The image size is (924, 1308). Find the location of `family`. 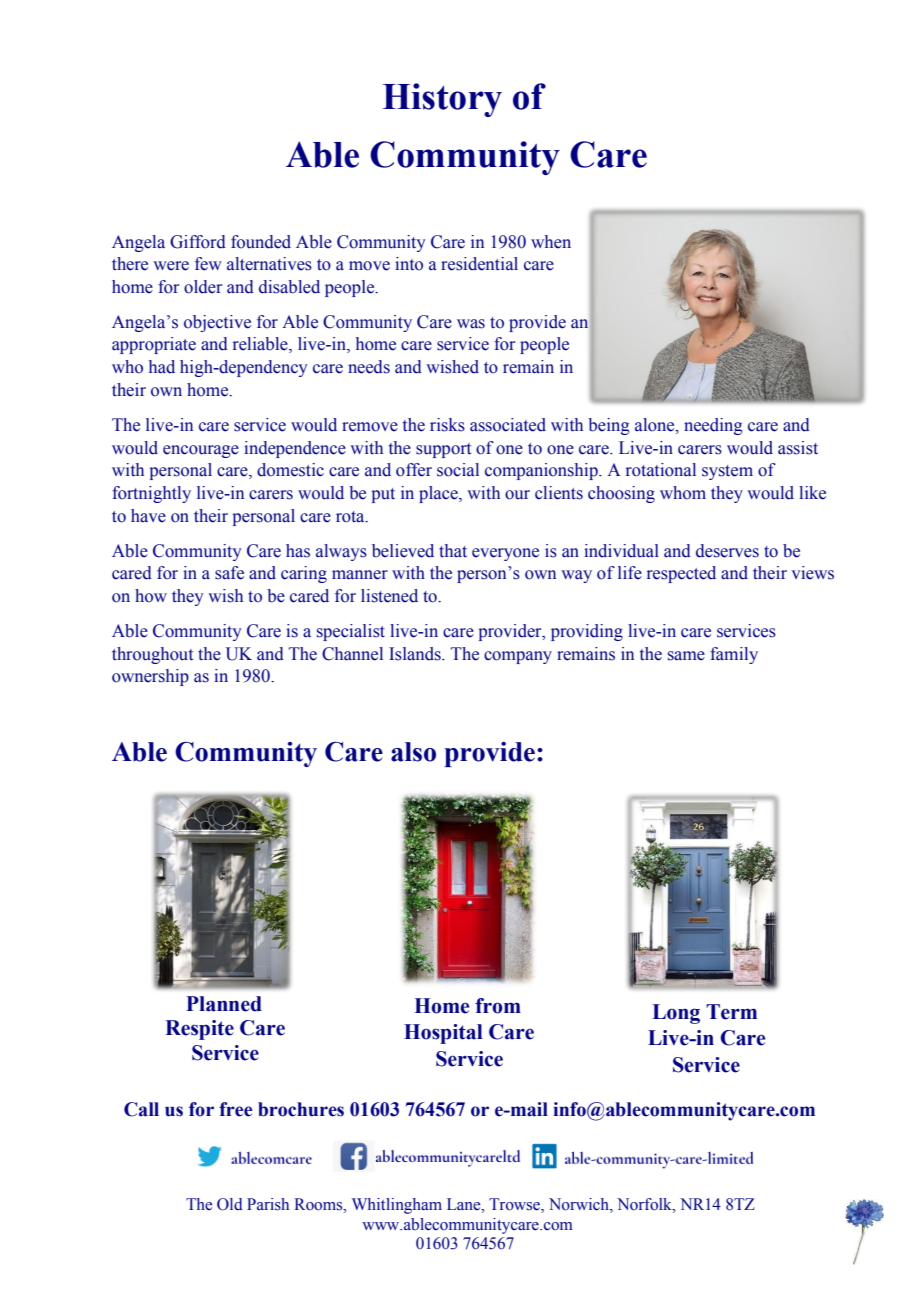

family is located at coordinates (734, 655).
